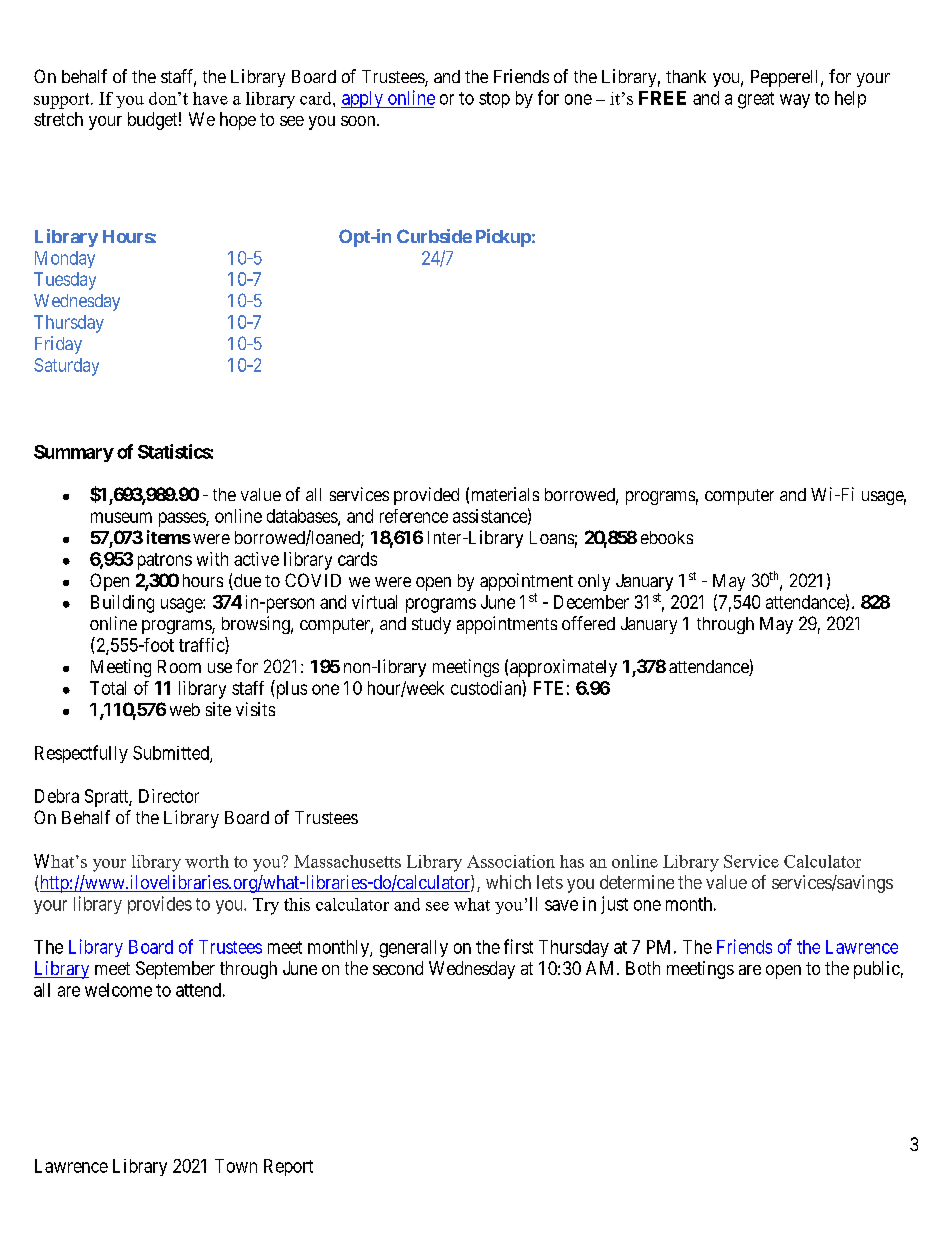  I want to click on Saturday, so click(66, 367).
